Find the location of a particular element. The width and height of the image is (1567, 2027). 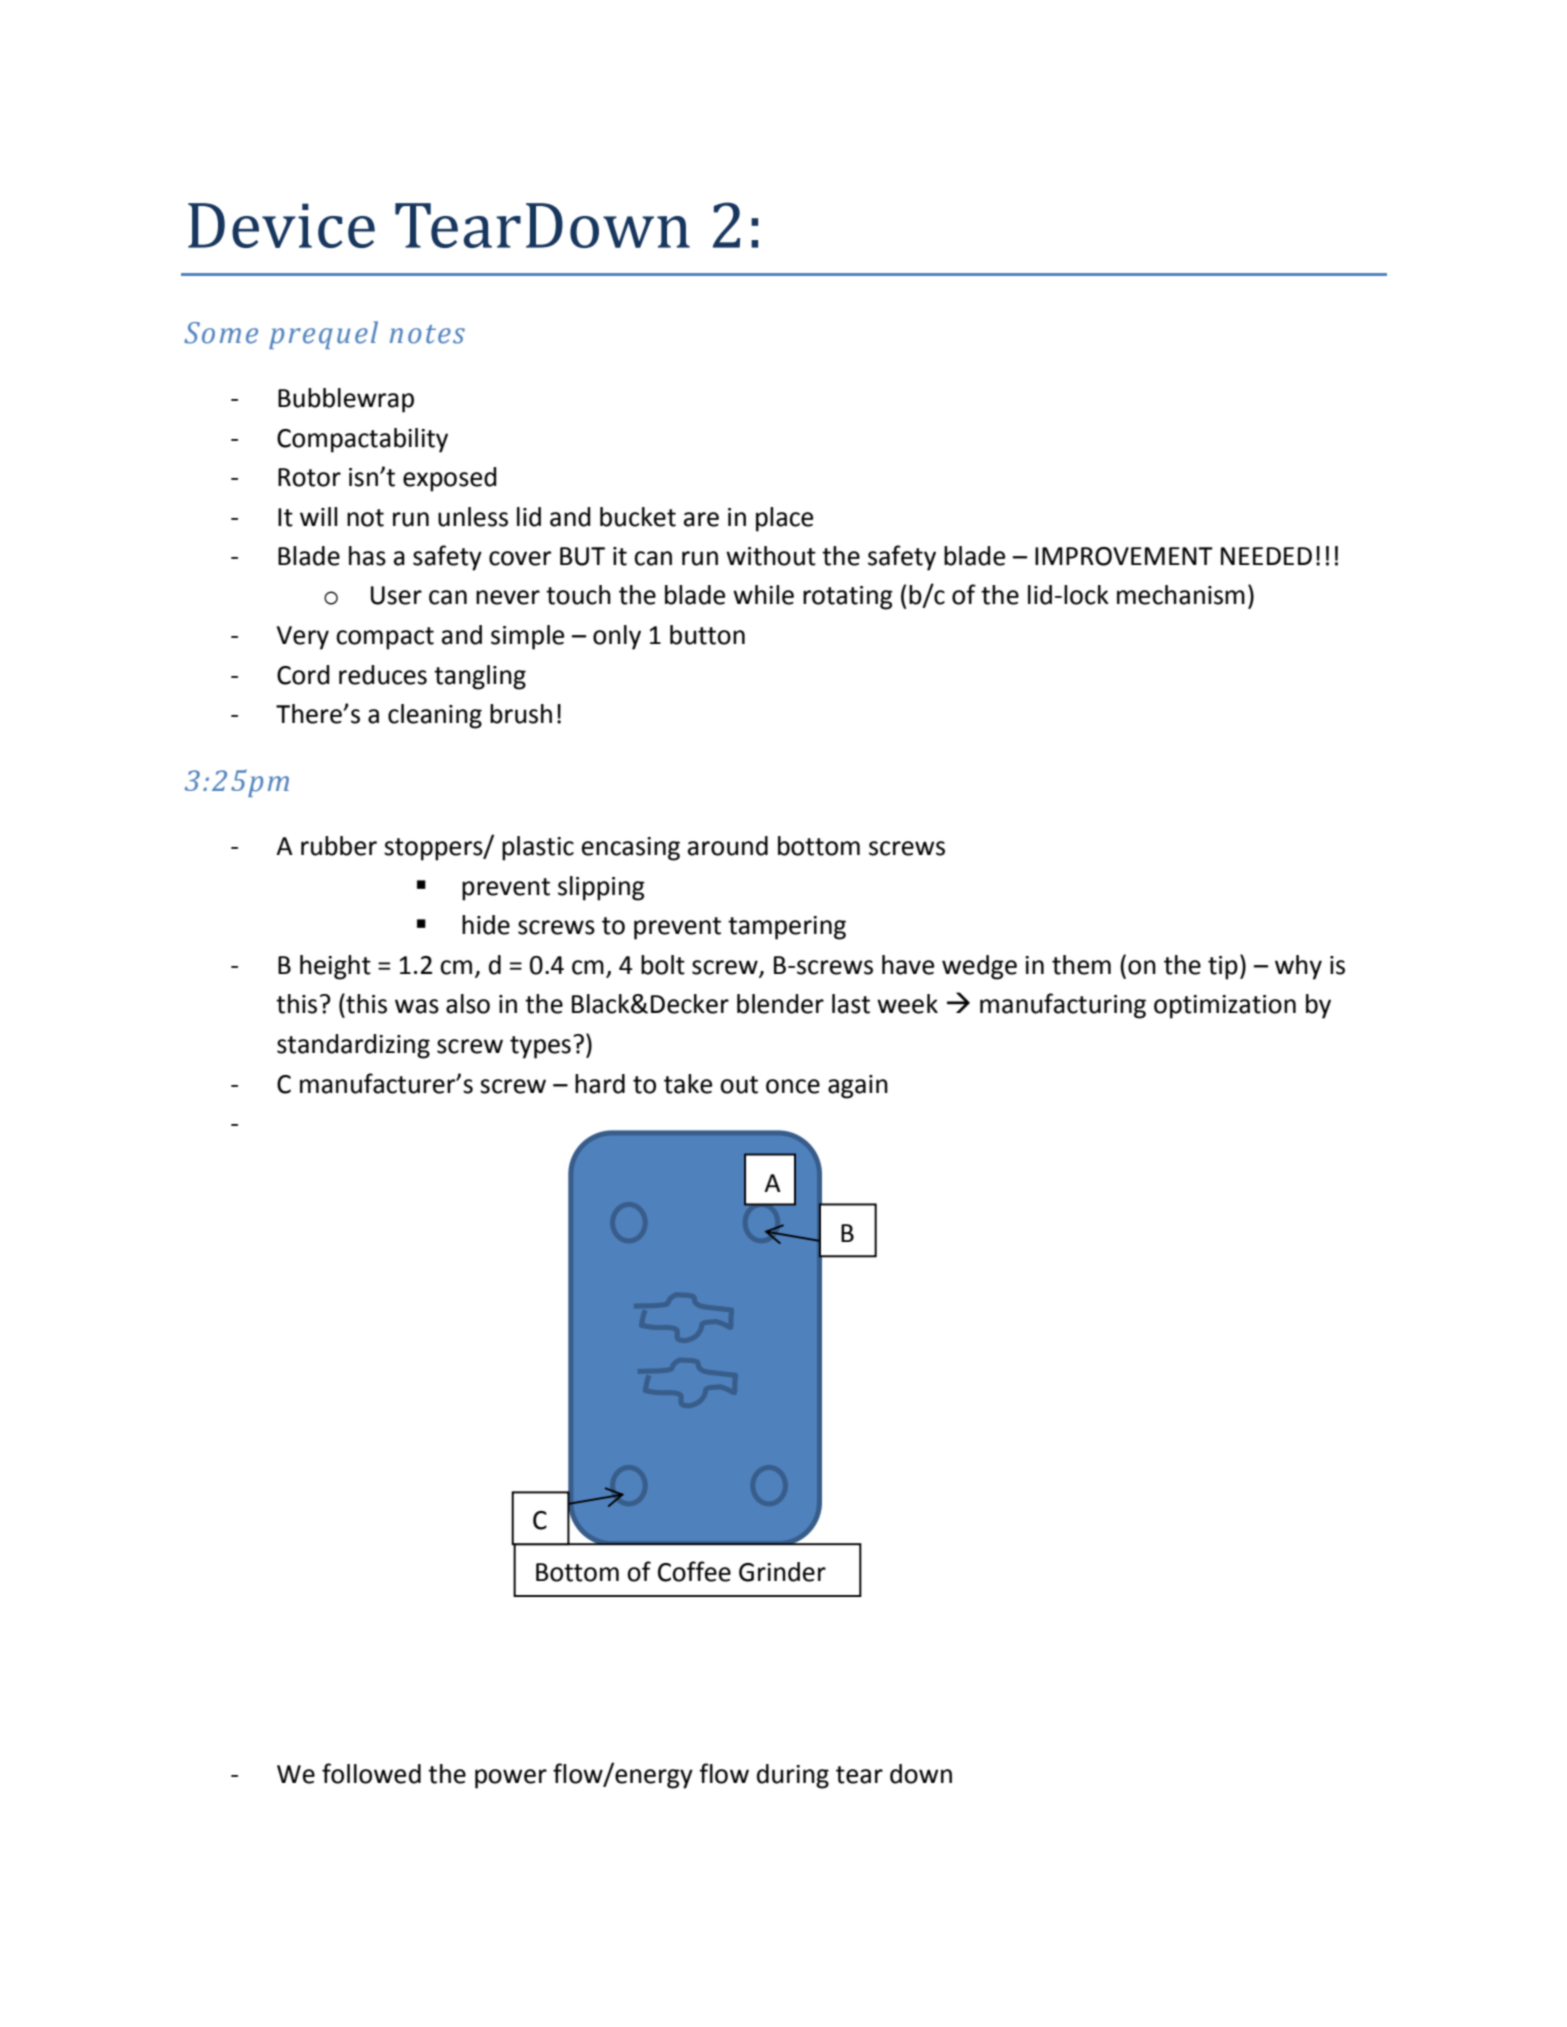

again is located at coordinates (858, 1087).
